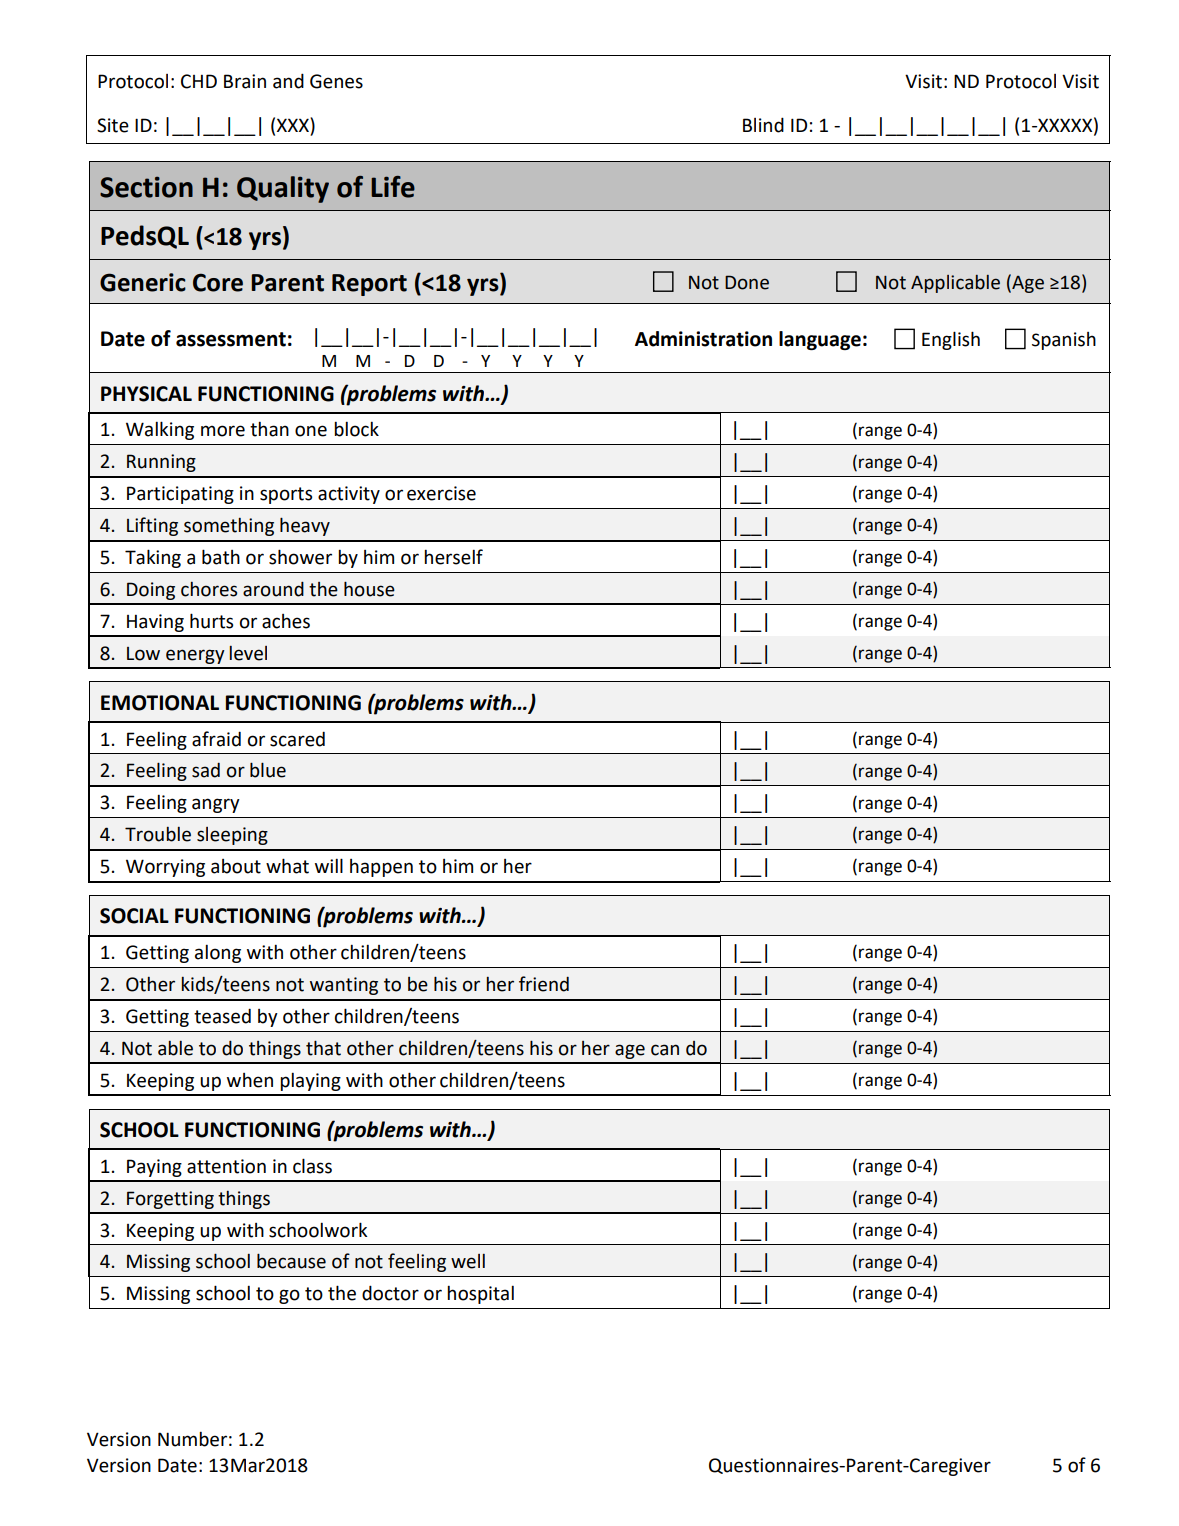 This screenshot has width=1179, height=1526. I want to click on language, so click(820, 340).
